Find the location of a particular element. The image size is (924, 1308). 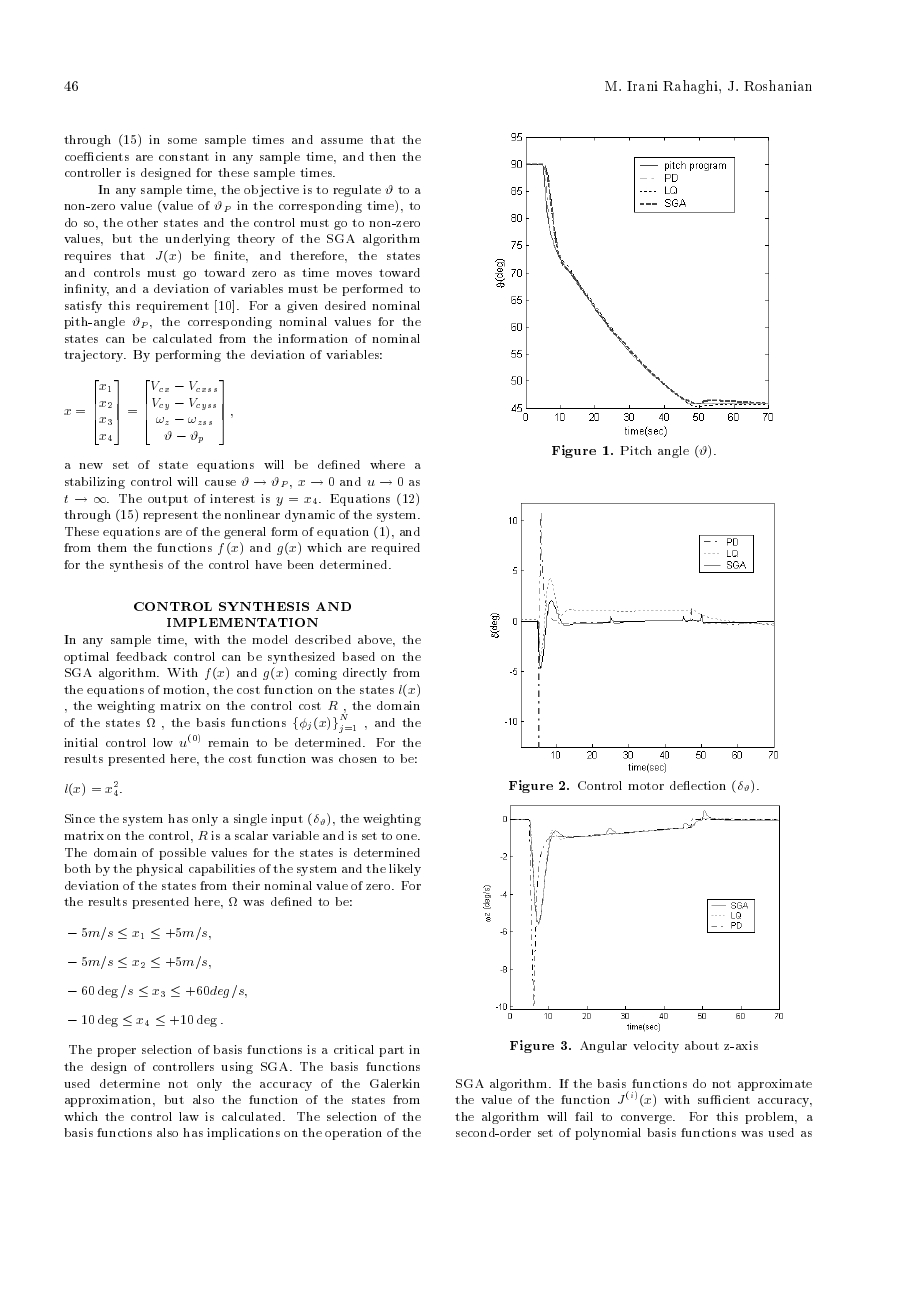

regulate is located at coordinates (357, 191).
